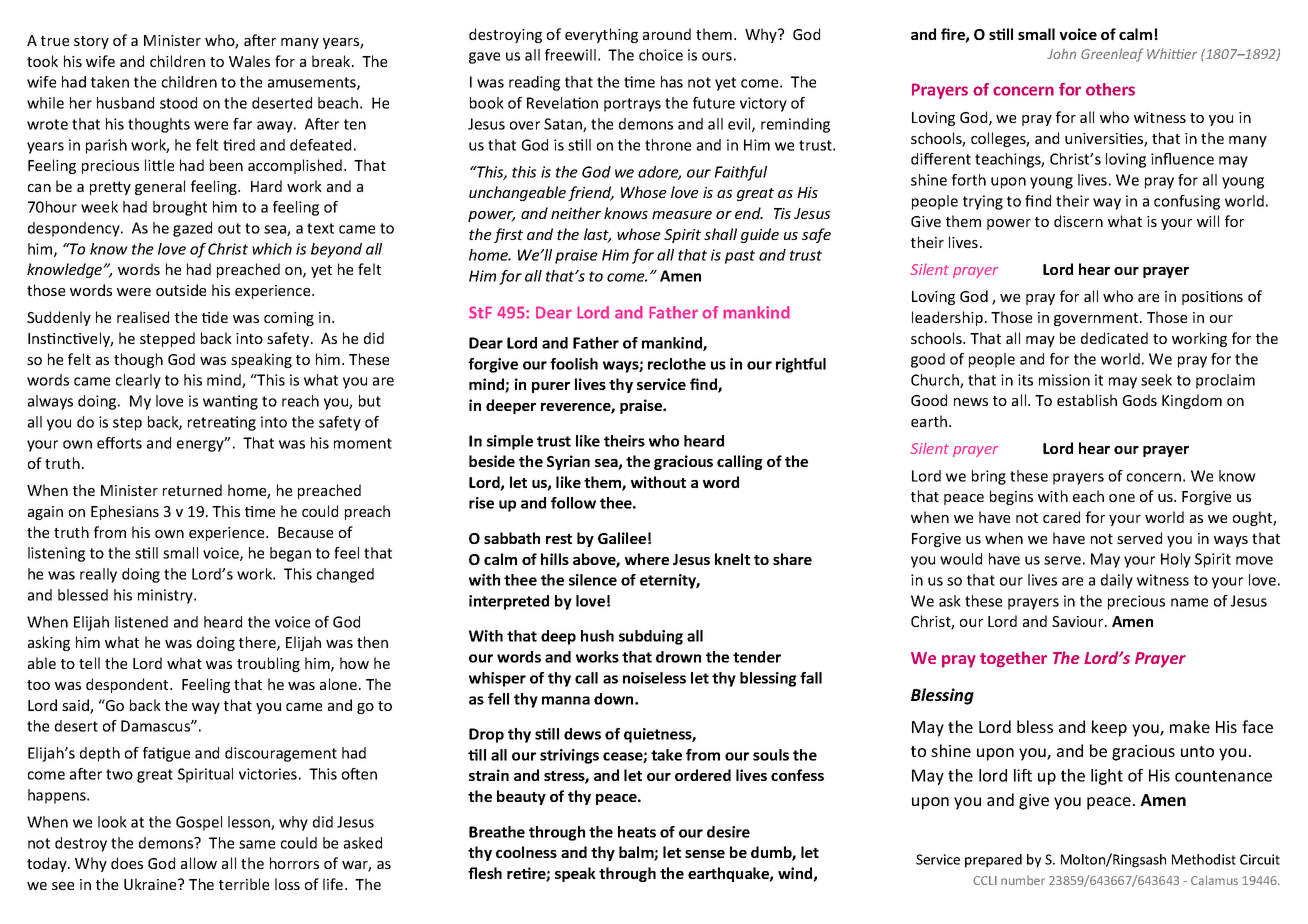 This page has width=1308, height=924. I want to click on allow, so click(199, 863).
